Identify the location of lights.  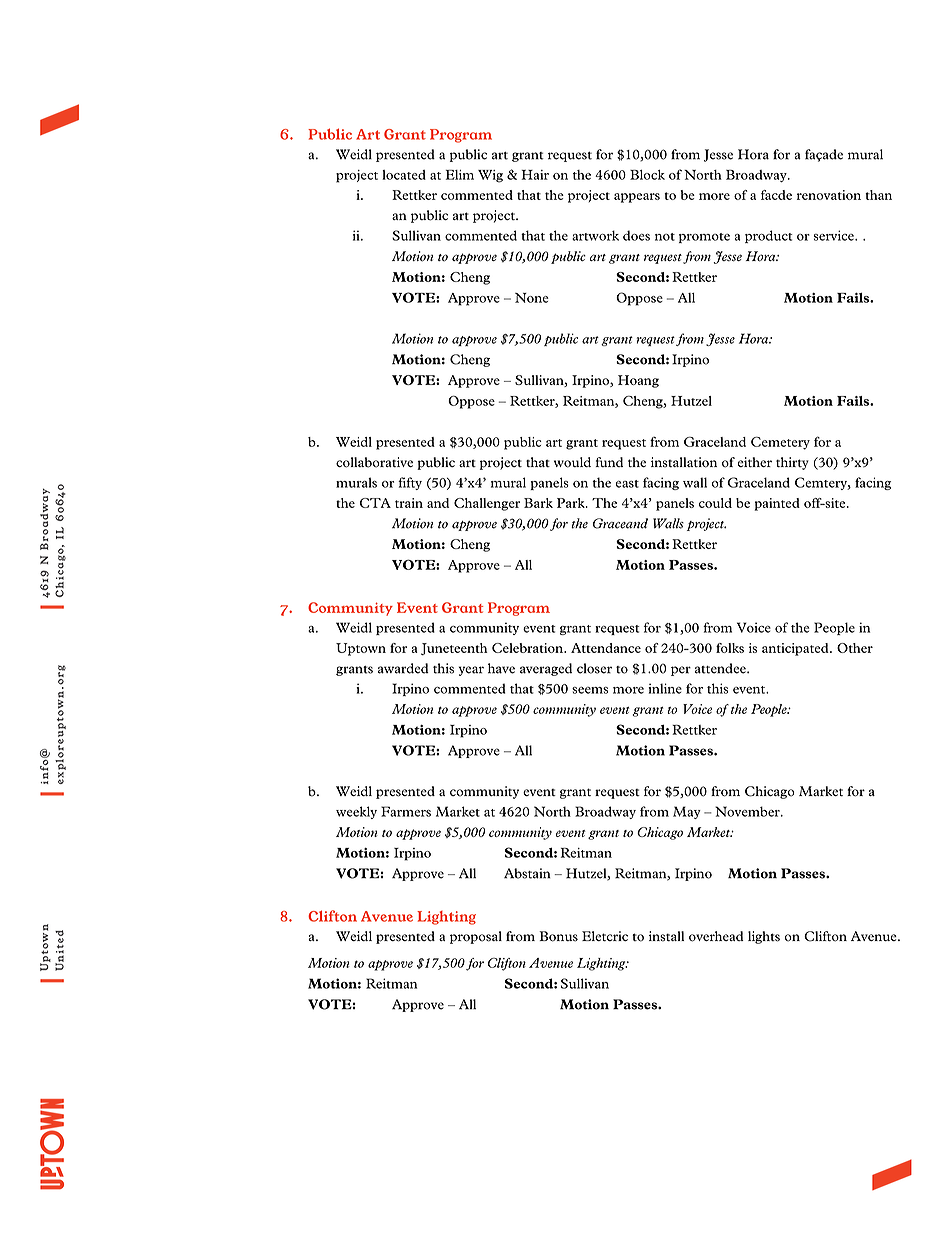
(764, 937).
